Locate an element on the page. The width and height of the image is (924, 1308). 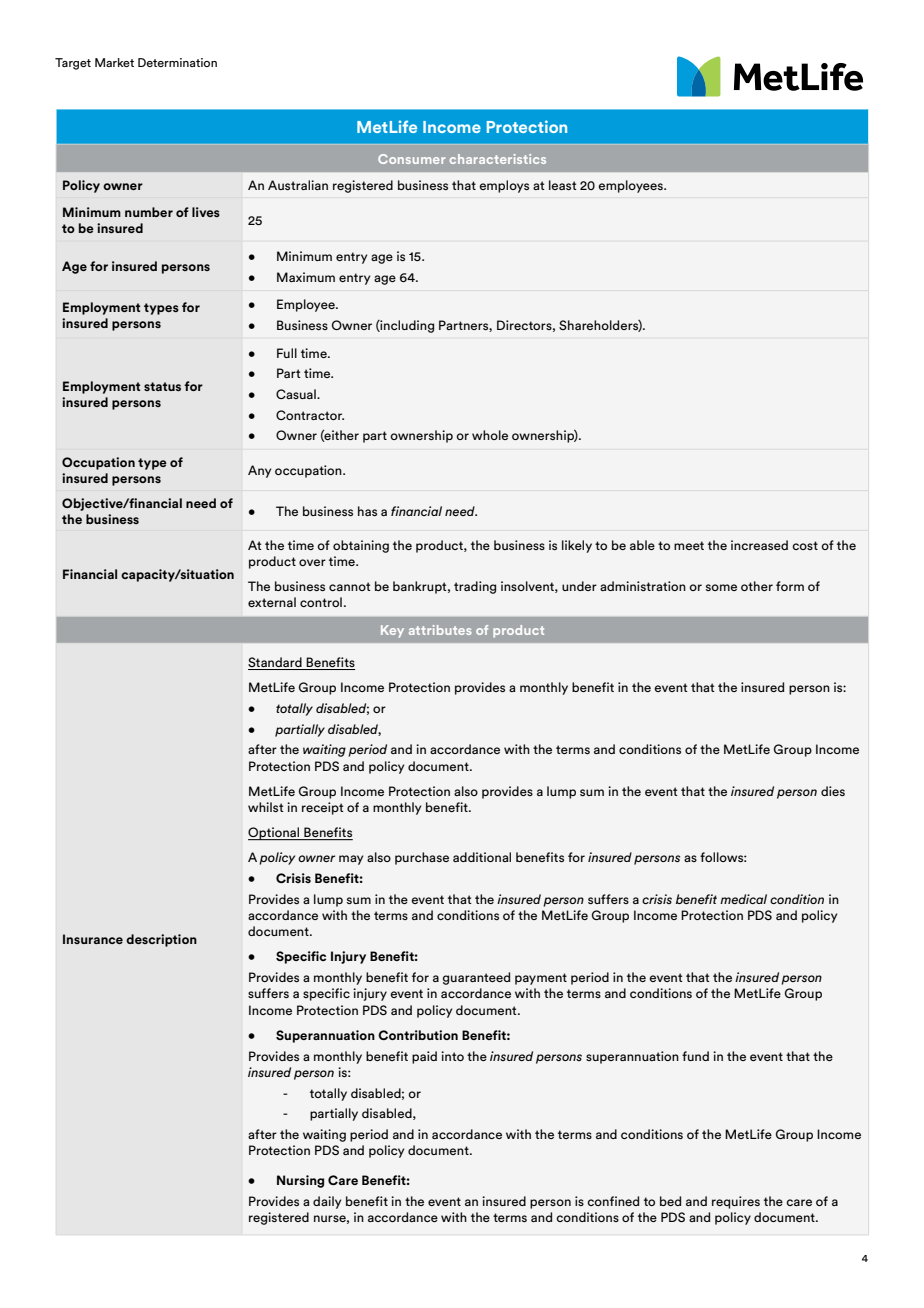
whilst is located at coordinates (266, 807).
